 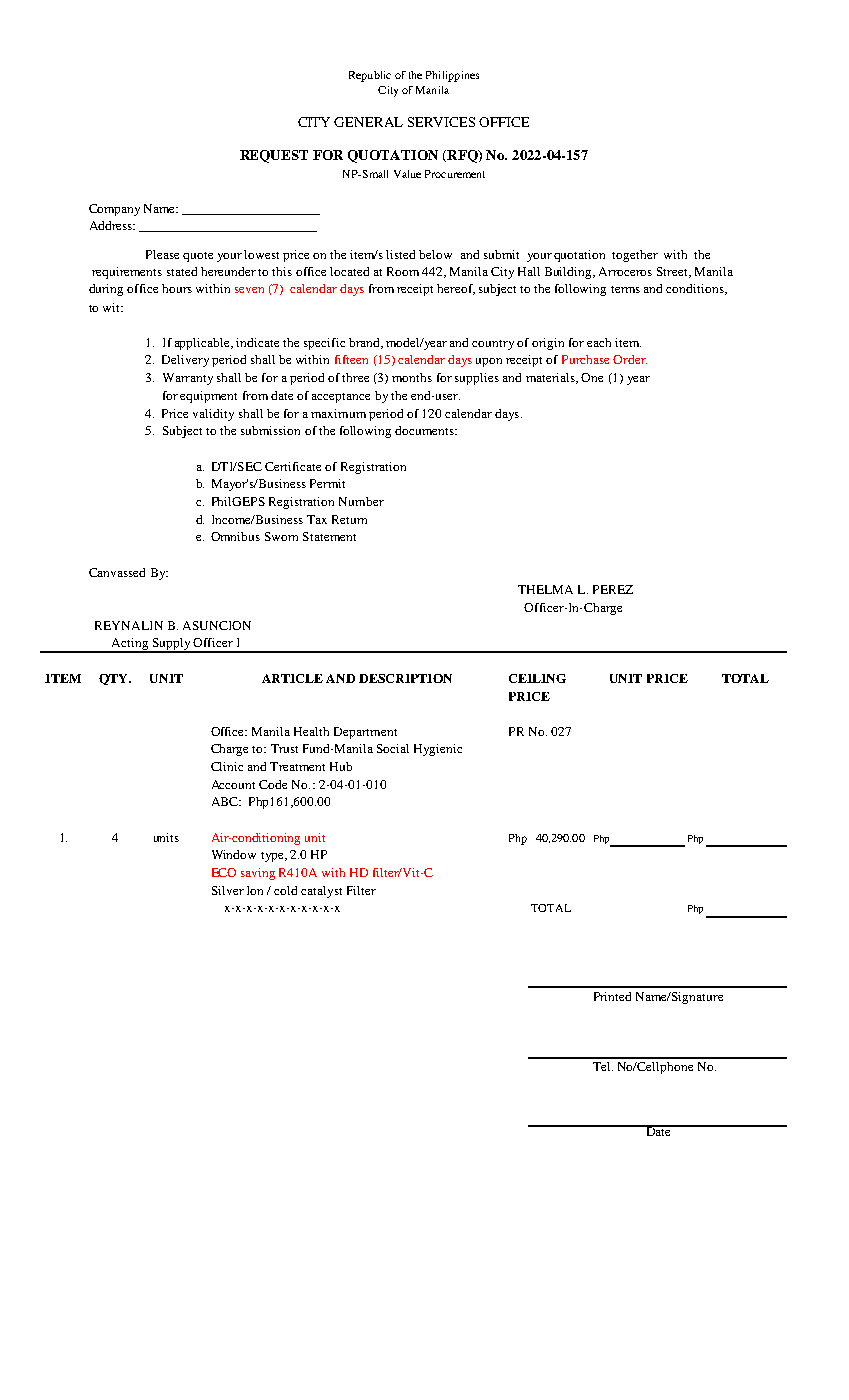 What do you see at coordinates (452, 76) in the page?
I see `Philippines` at bounding box center [452, 76].
